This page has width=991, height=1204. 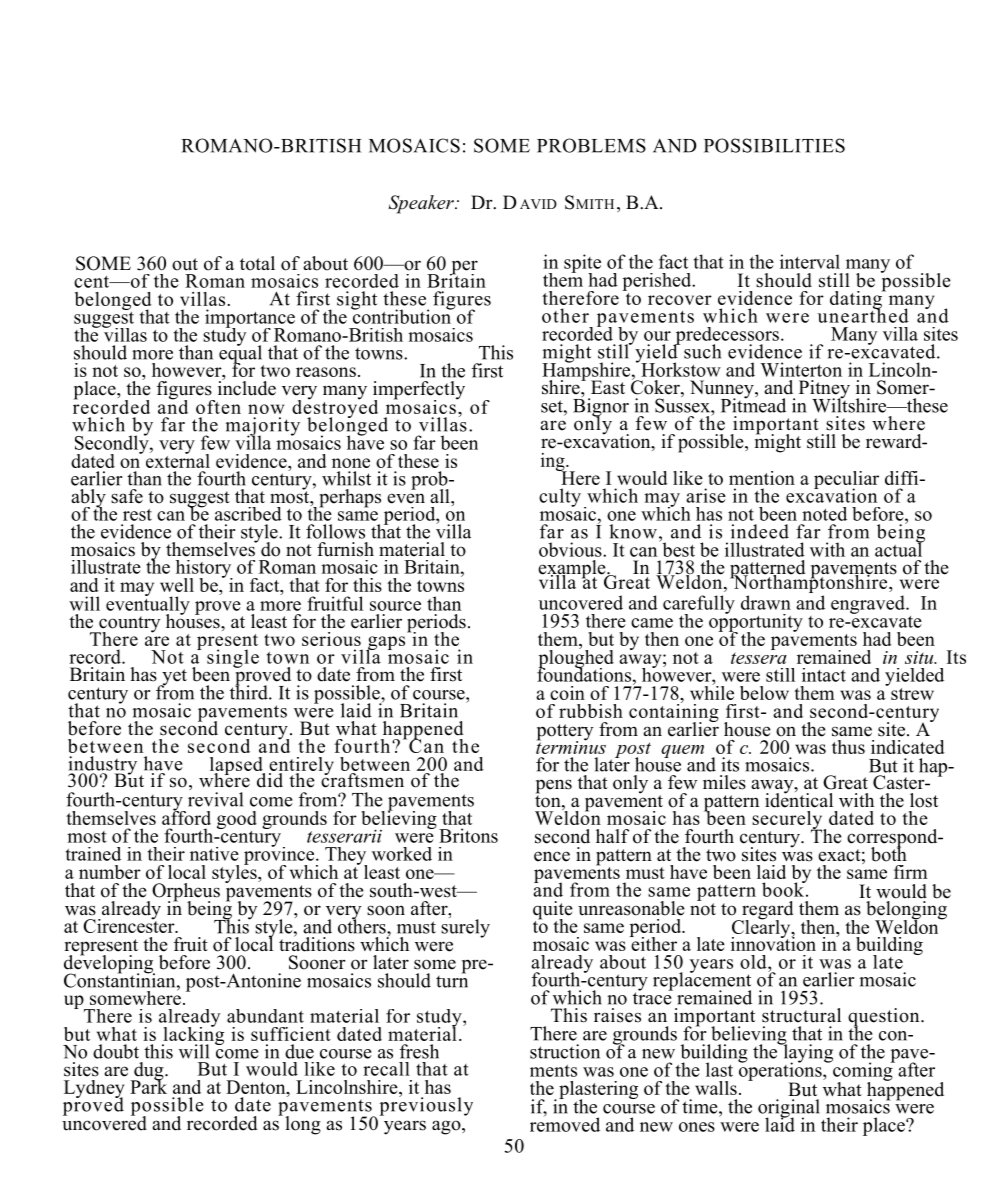 I want to click on total, so click(x=257, y=263).
